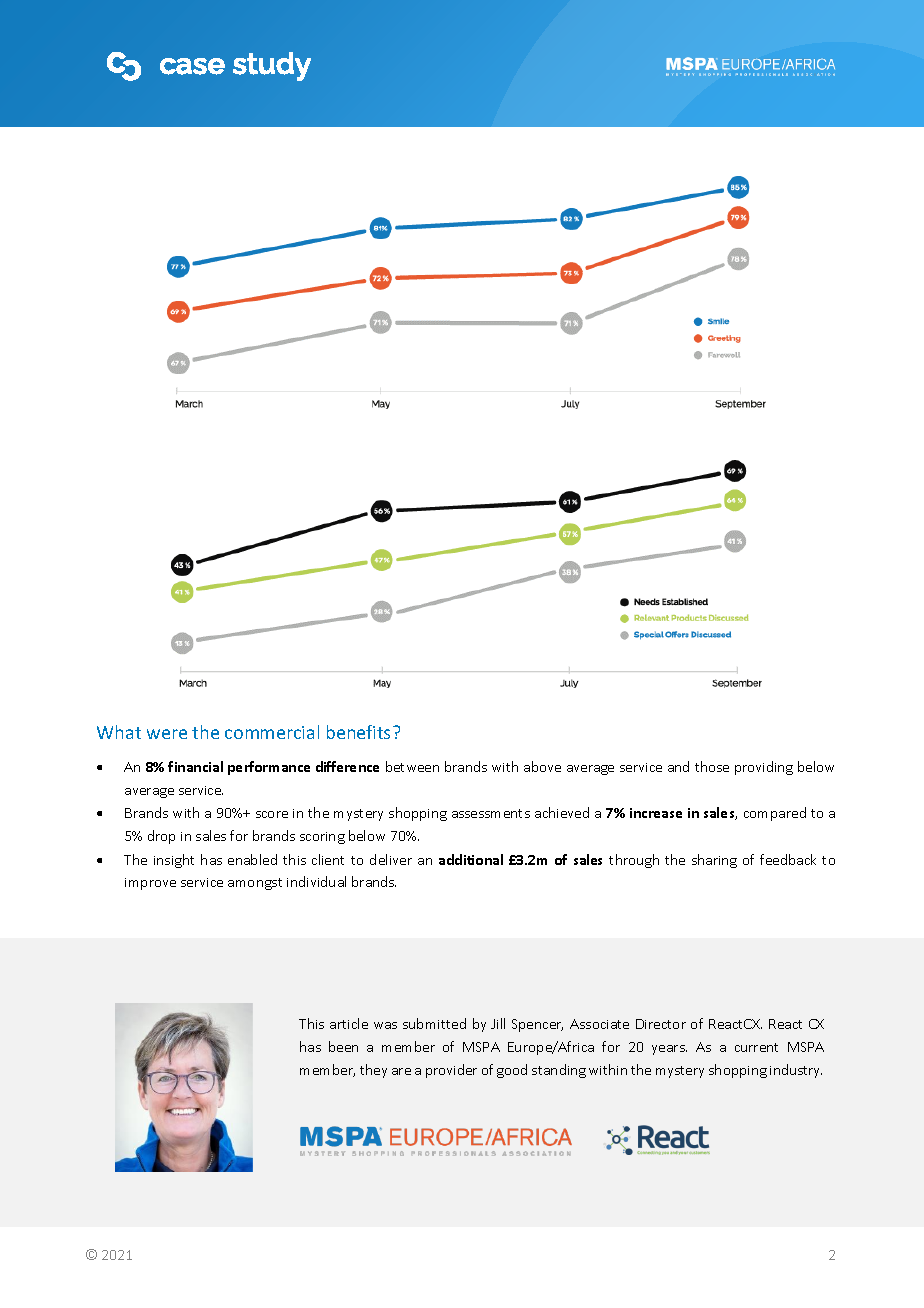  What do you see at coordinates (451, 1071) in the image?
I see `provider` at bounding box center [451, 1071].
